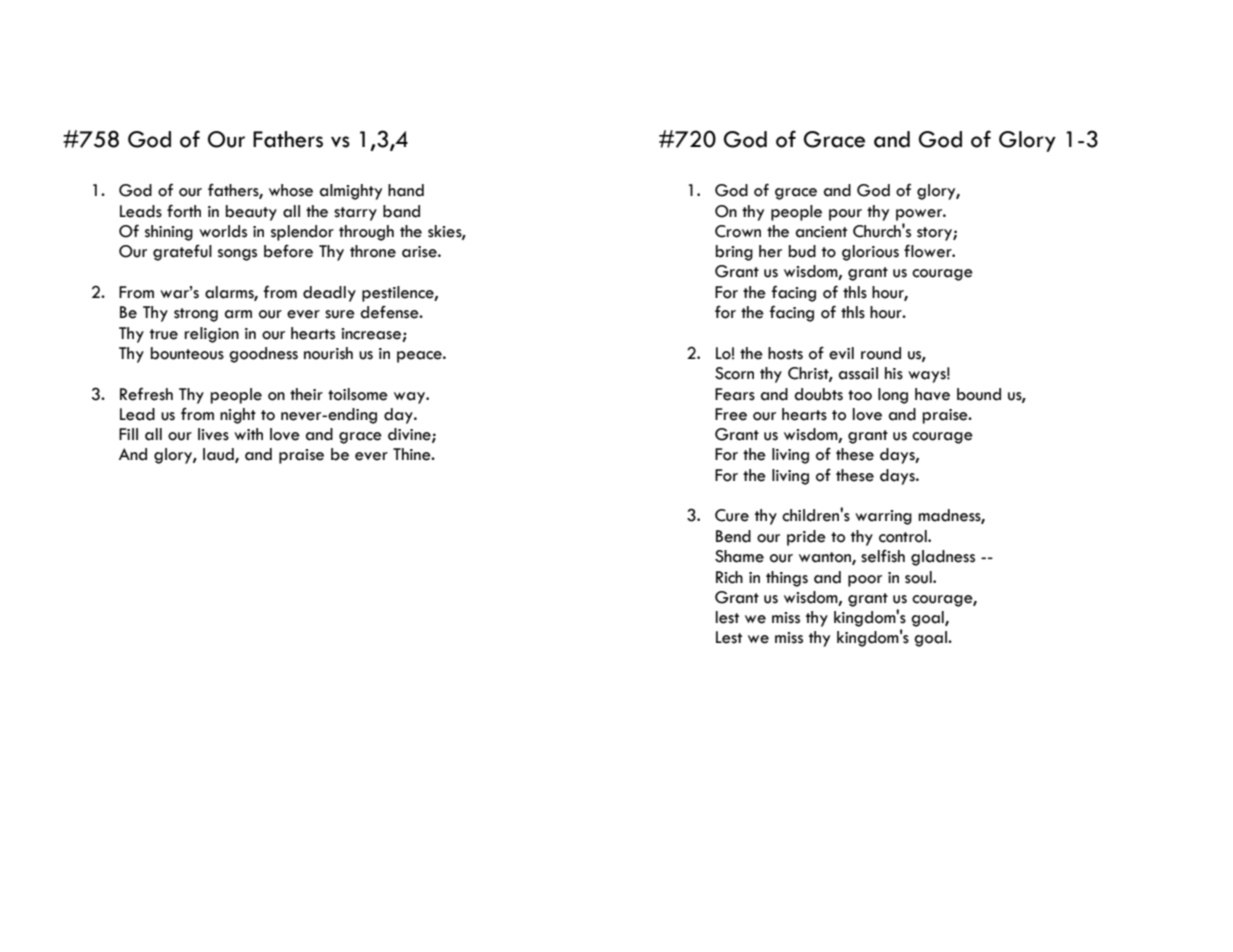 The width and height of the screenshot is (1233, 952). I want to click on laud, so click(219, 455).
